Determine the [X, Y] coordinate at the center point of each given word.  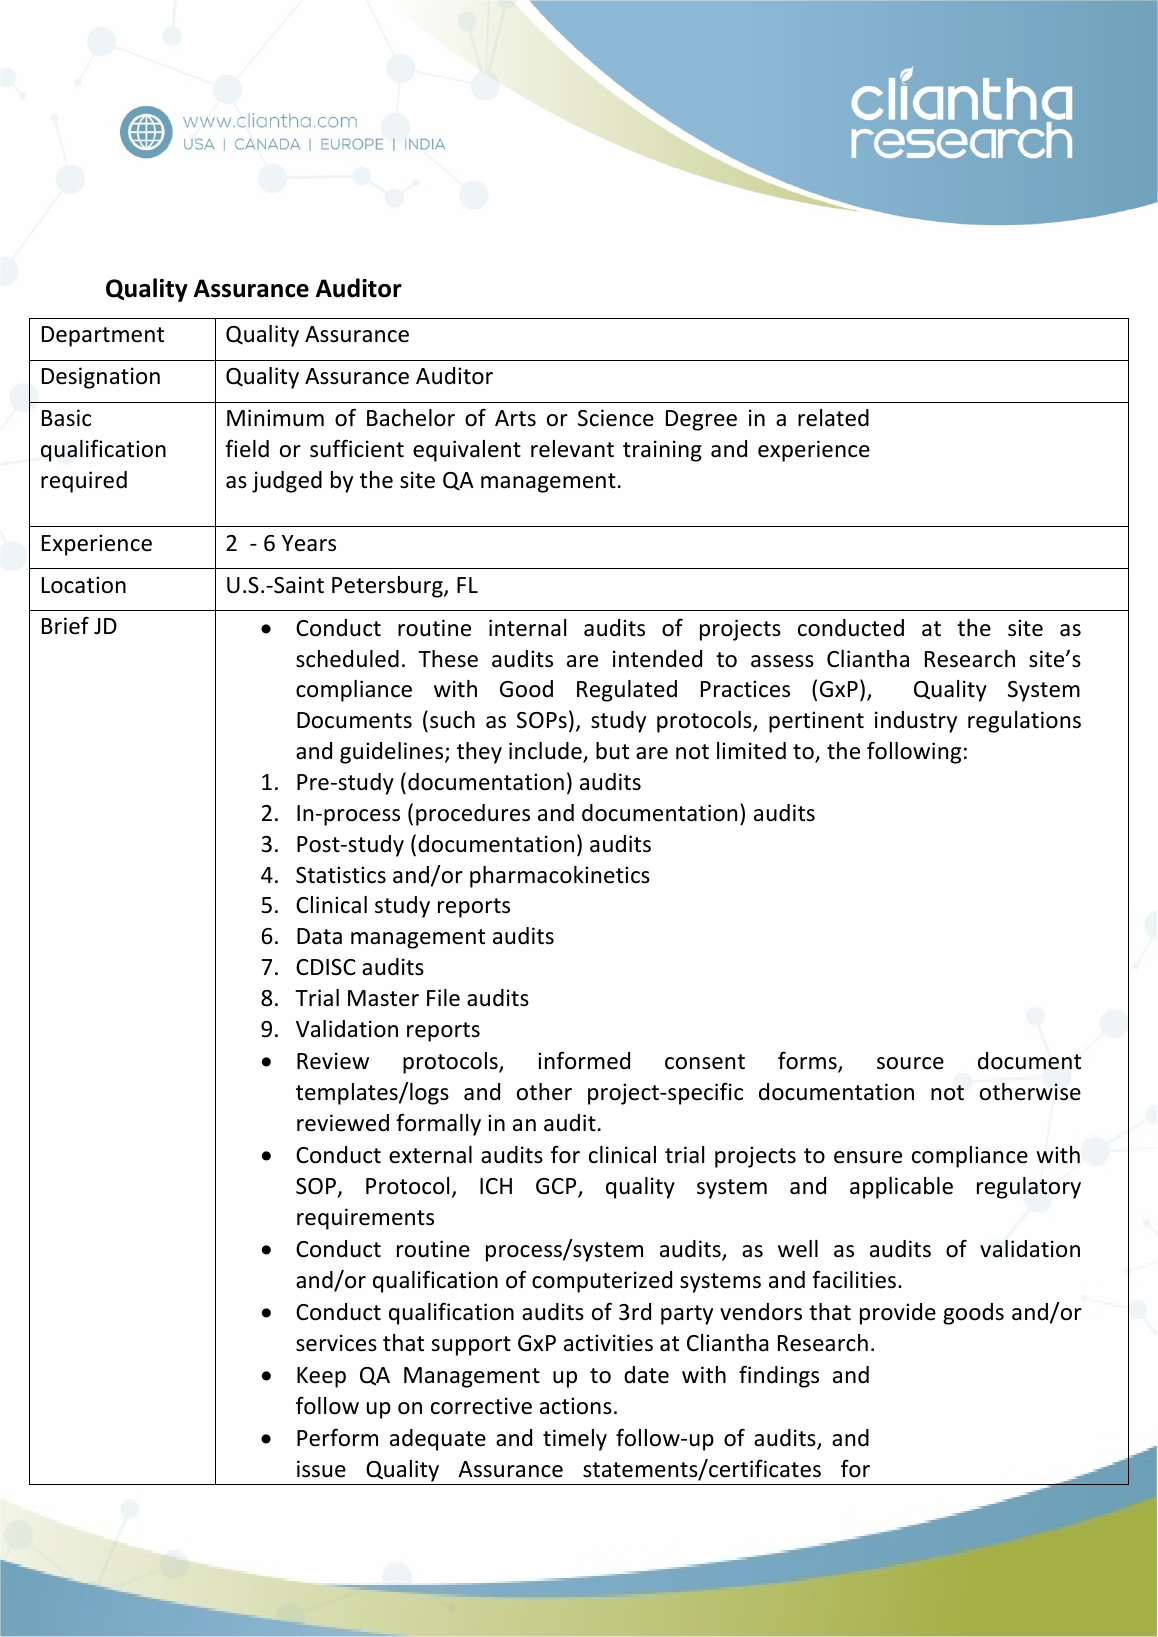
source [910, 1063]
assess [782, 661]
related [833, 418]
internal [527, 628]
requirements [365, 1219]
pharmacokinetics [560, 877]
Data [319, 936]
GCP [557, 1187]
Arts [515, 418]
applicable [901, 1188]
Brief [65, 625]
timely [575, 1440]
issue [321, 1469]
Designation [101, 378]
